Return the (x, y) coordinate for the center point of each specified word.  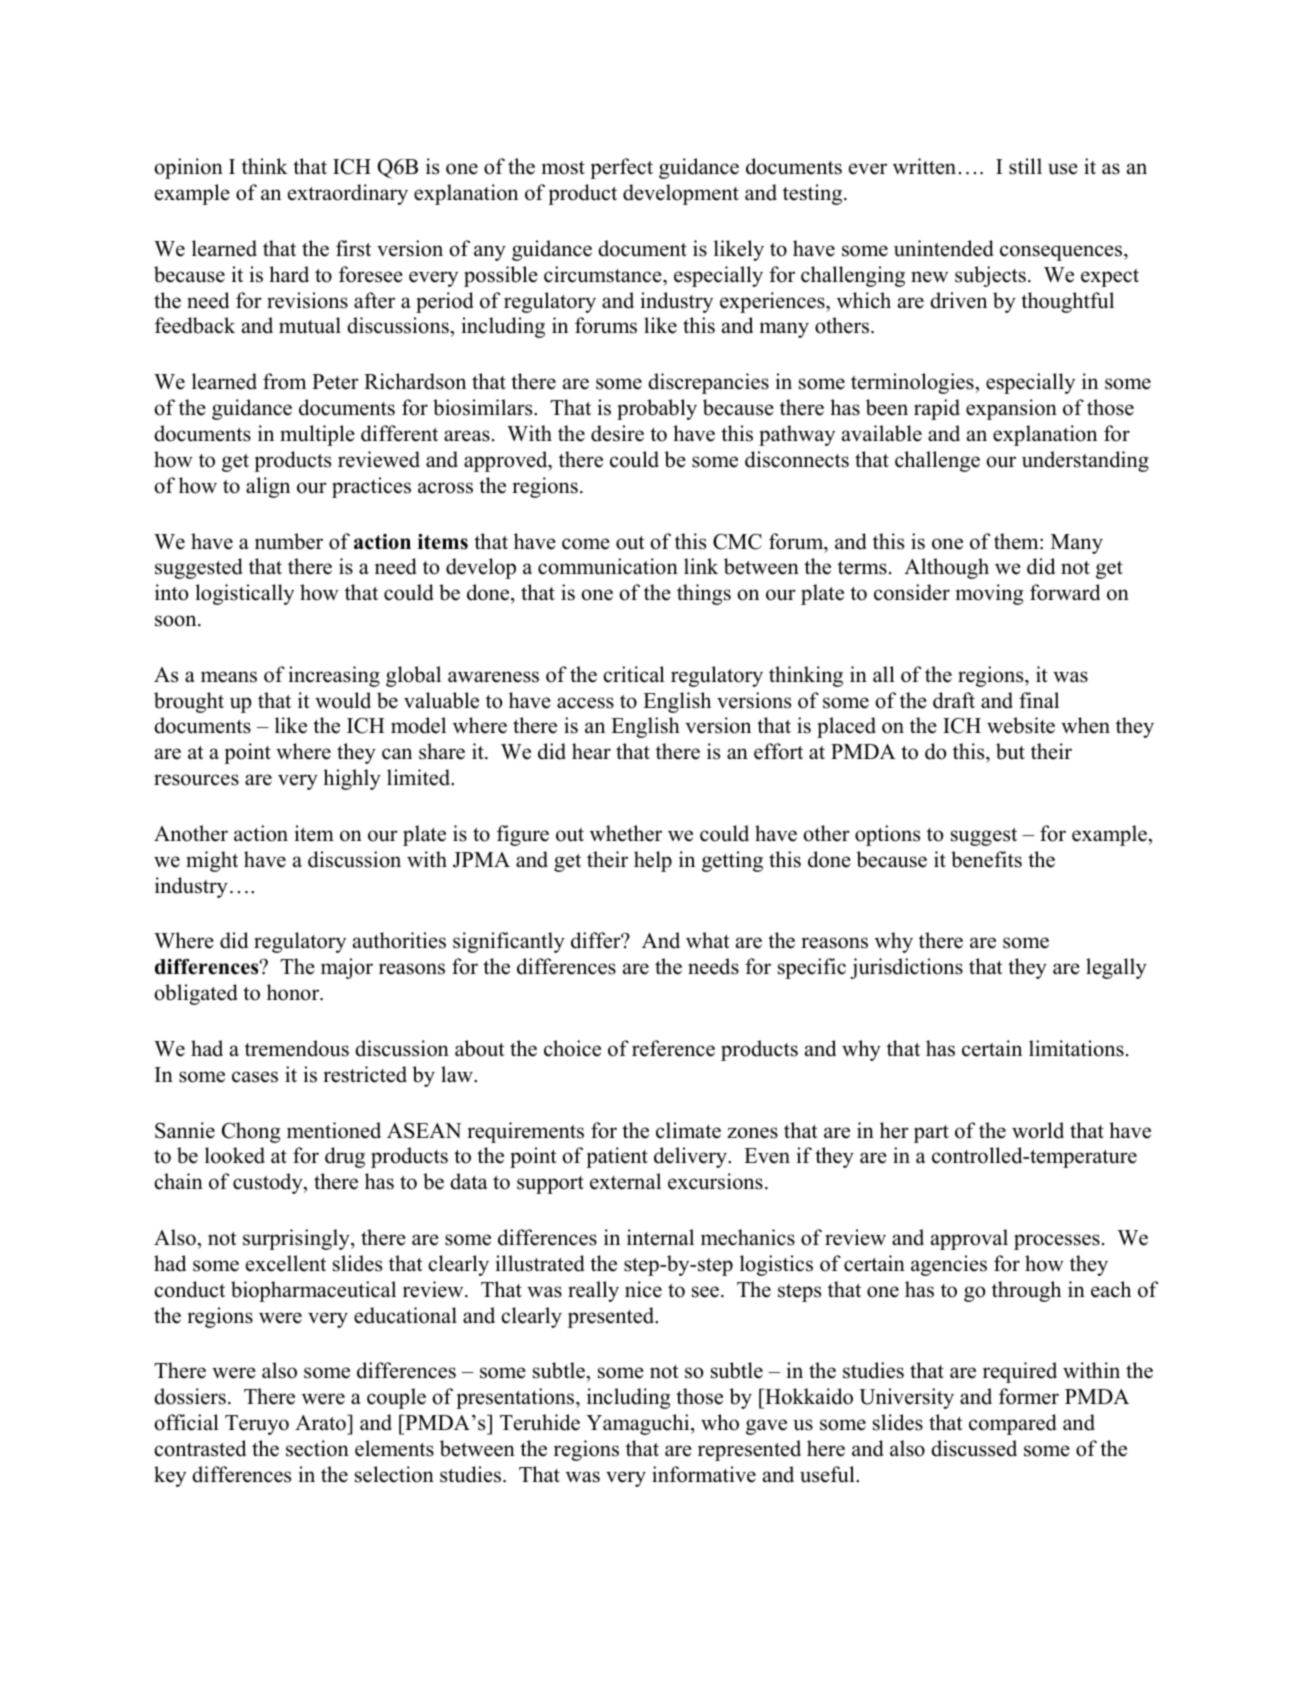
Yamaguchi (639, 1424)
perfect (621, 168)
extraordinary (348, 194)
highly (352, 779)
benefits (986, 859)
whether (626, 833)
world (1038, 1130)
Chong (251, 1132)
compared (1012, 1424)
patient (617, 1157)
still (1025, 166)
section (317, 1448)
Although (946, 568)
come (586, 544)
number (289, 541)
